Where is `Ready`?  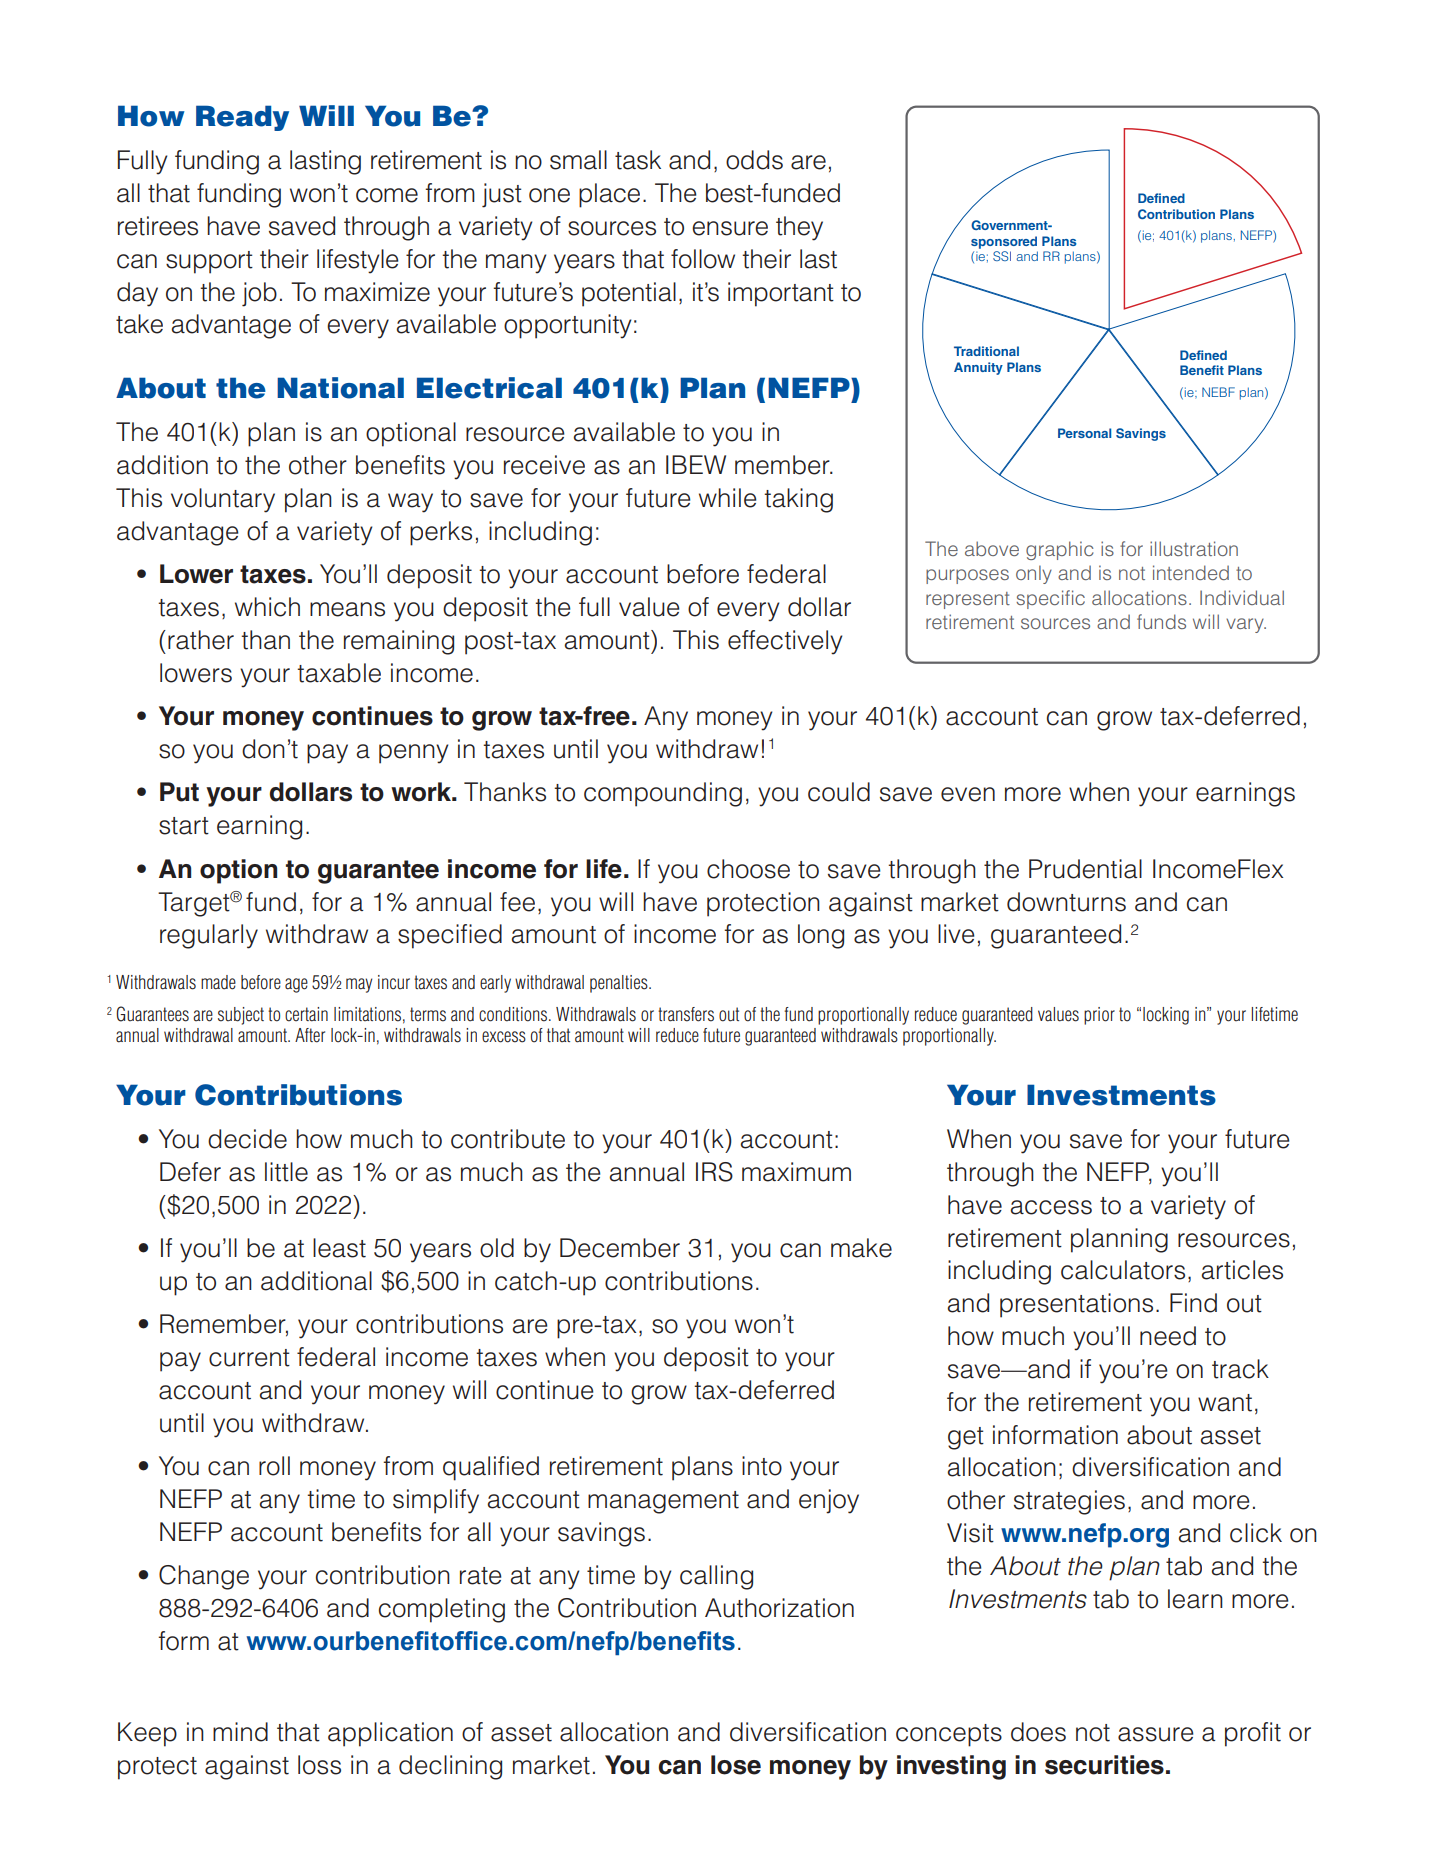
Ready is located at coordinates (242, 118).
